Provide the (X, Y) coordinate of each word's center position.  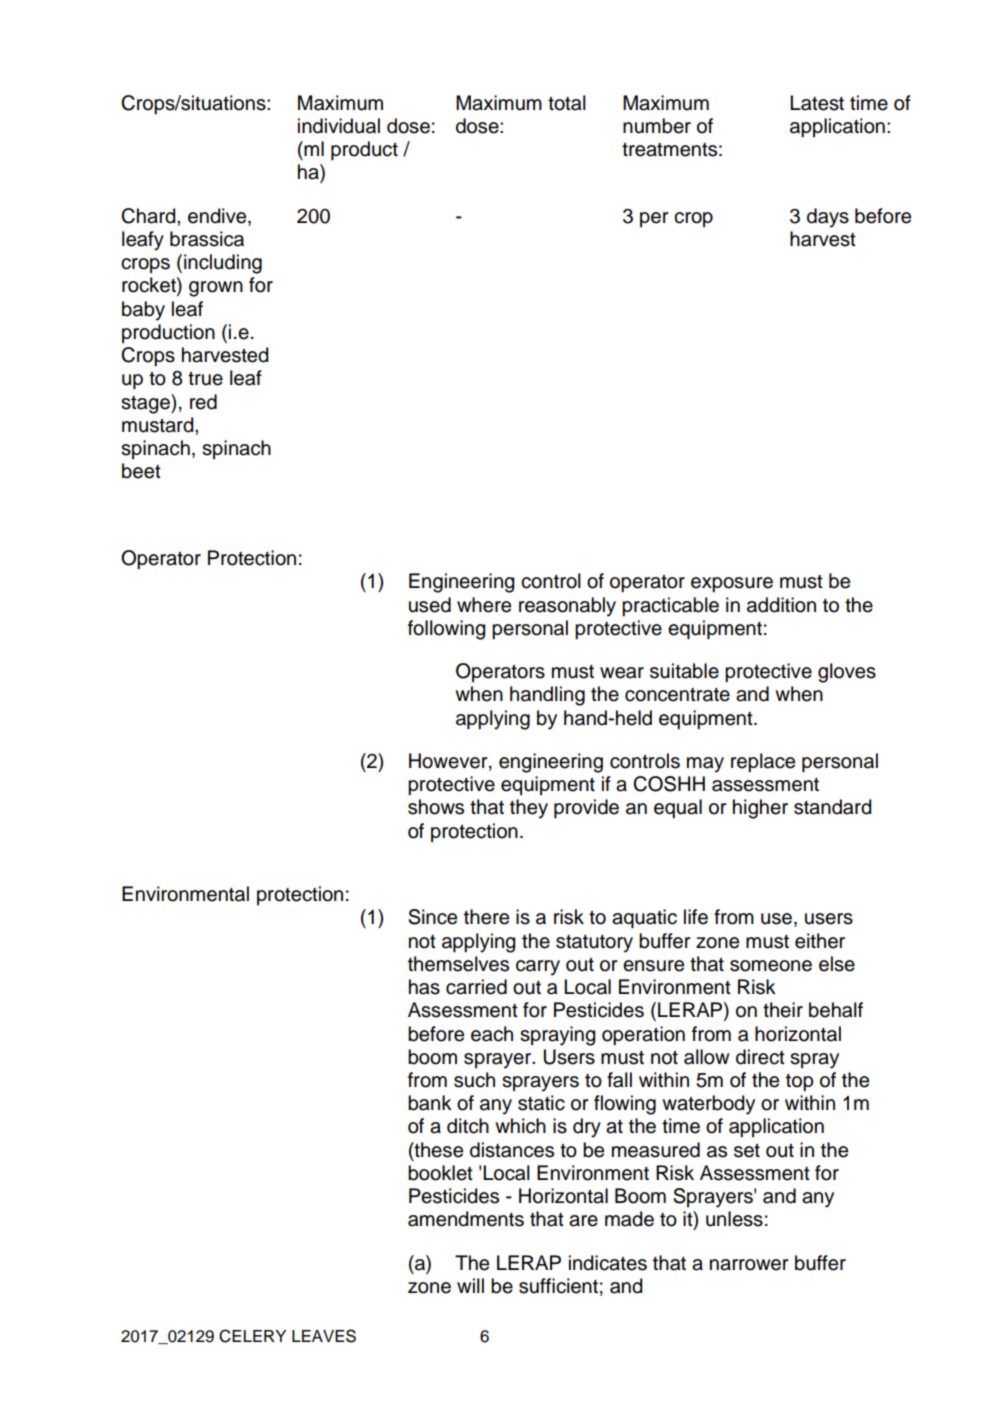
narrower (749, 1265)
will (470, 1285)
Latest (817, 103)
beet (141, 471)
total (567, 103)
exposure (732, 585)
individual (339, 126)
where (484, 605)
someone (771, 966)
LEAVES (324, 1336)
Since (432, 917)
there (486, 917)
